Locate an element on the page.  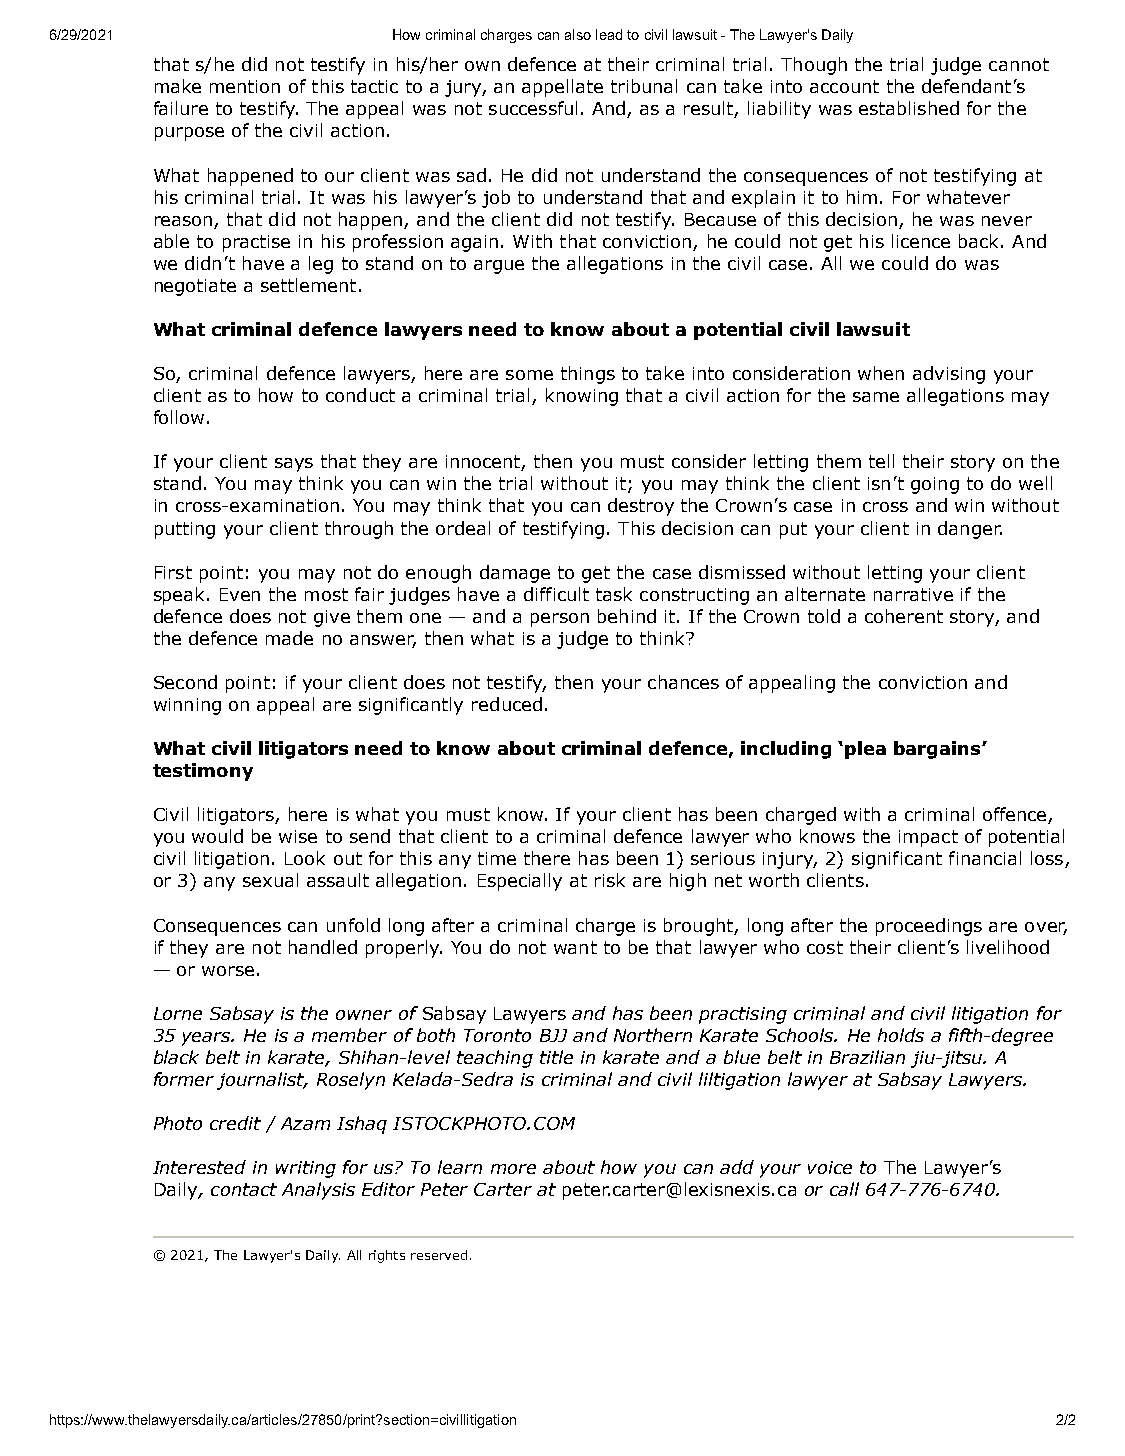
behind is located at coordinates (627, 616).
